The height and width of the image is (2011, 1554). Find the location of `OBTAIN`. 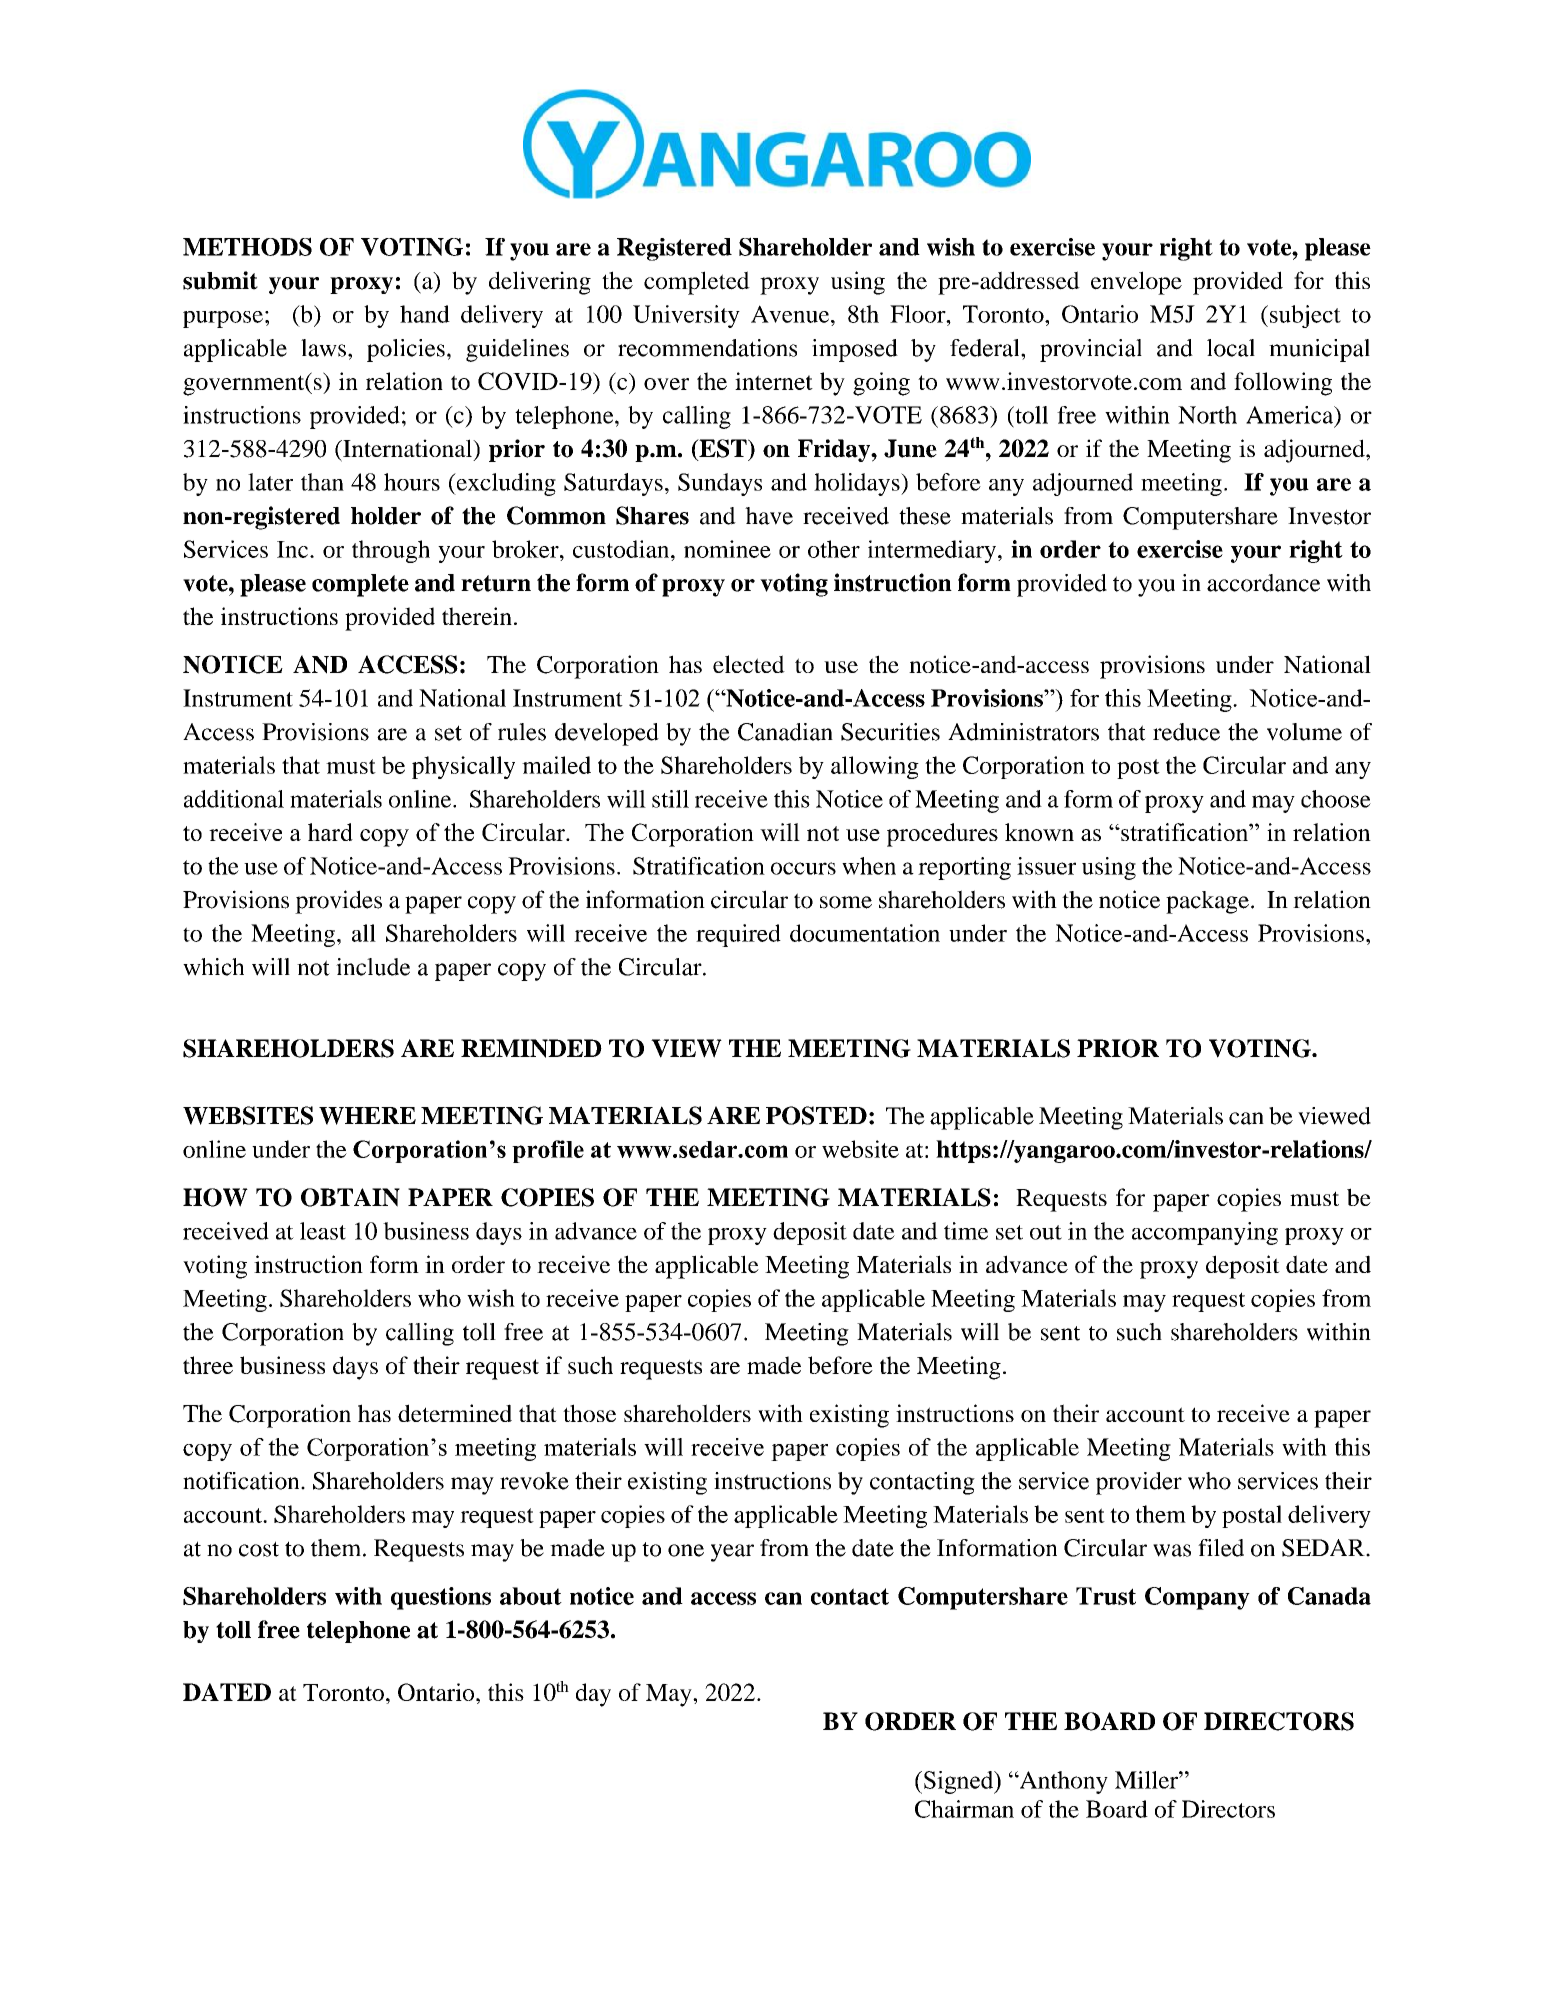

OBTAIN is located at coordinates (350, 1197).
